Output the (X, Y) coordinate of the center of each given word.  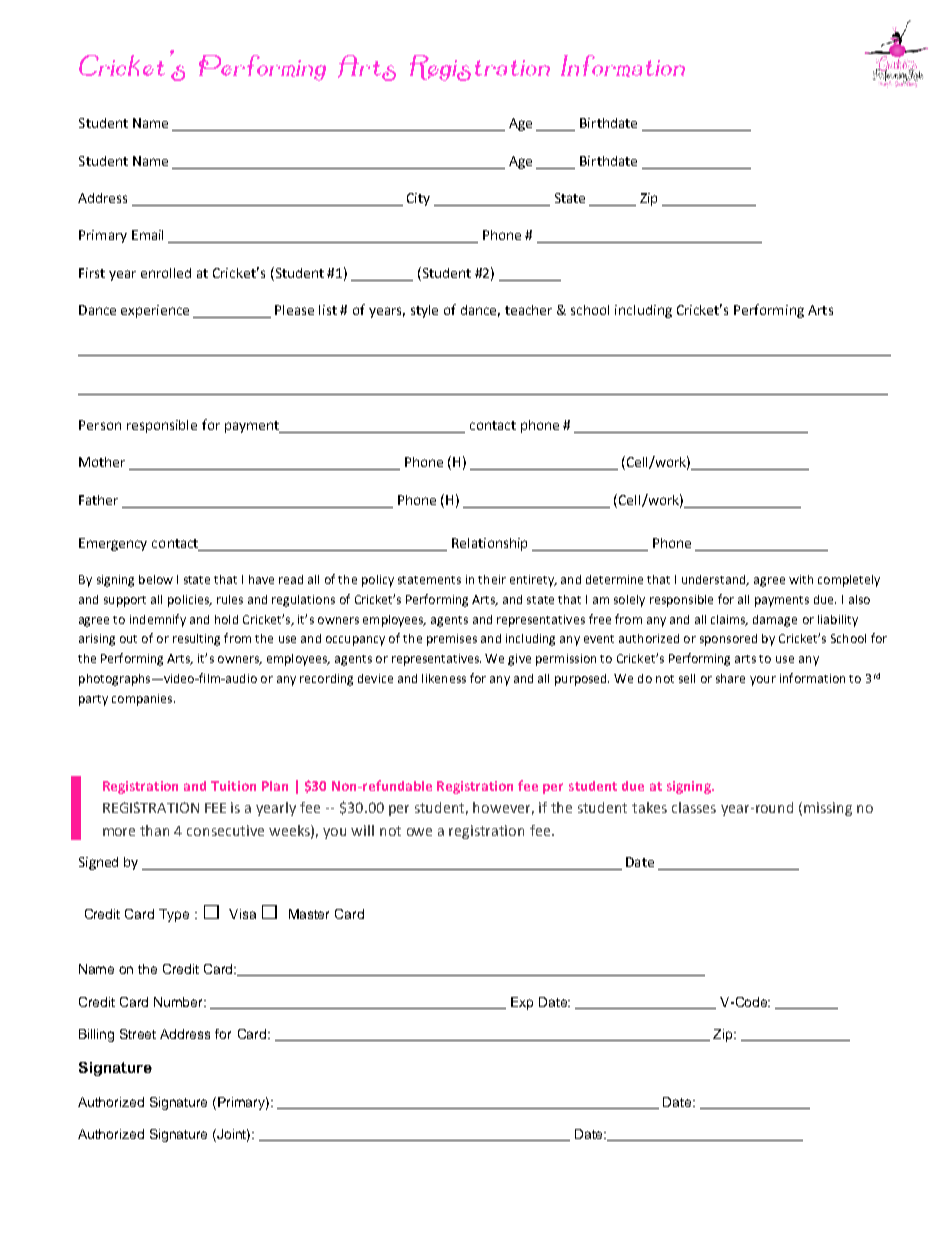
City (418, 199)
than (154, 830)
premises (452, 640)
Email (147, 235)
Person (100, 425)
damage (775, 621)
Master (309, 914)
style (424, 311)
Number (180, 1002)
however (503, 808)
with (801, 579)
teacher (528, 310)
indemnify (158, 620)
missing (828, 809)
